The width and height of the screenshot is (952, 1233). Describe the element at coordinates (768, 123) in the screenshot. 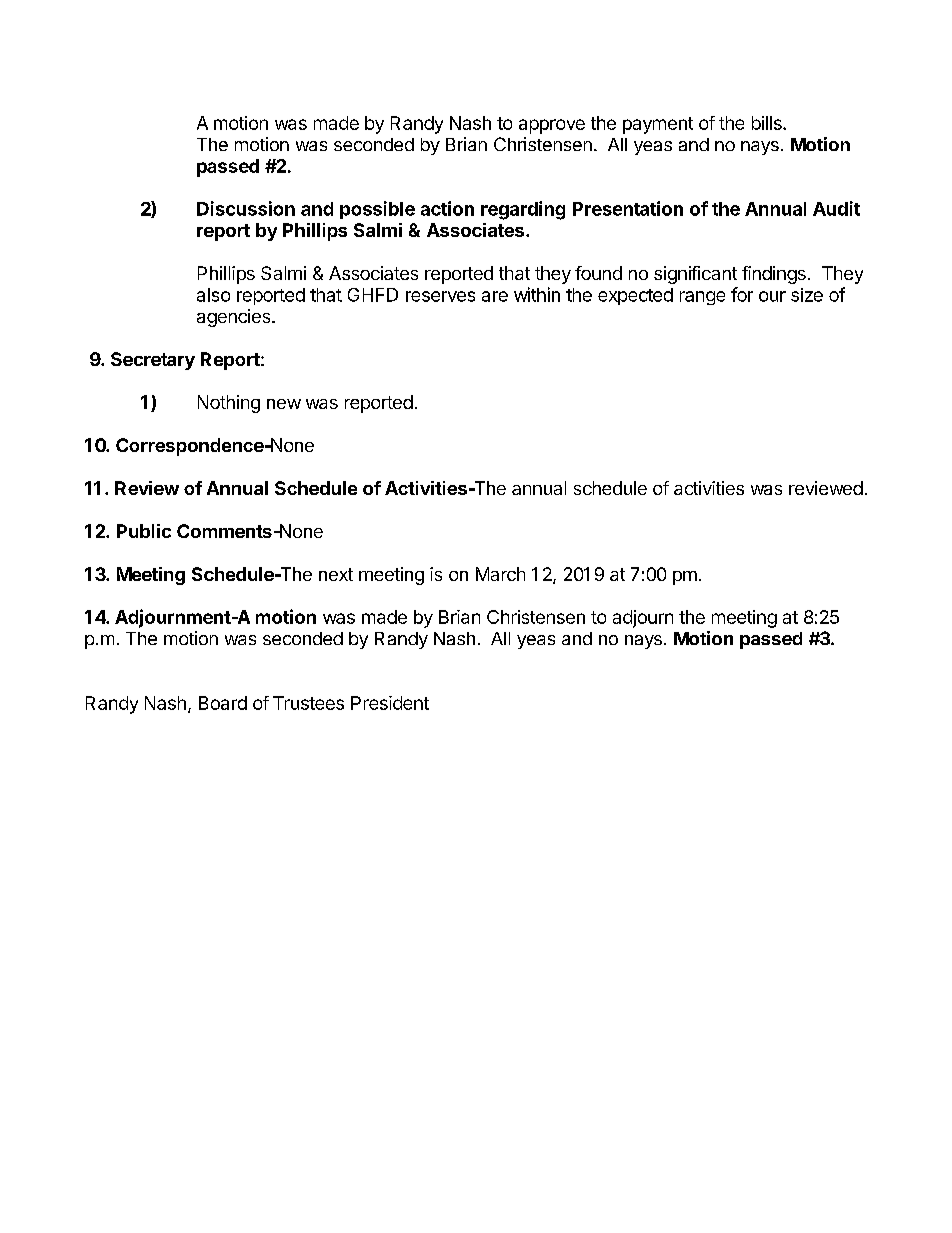

I see `bills` at that location.
